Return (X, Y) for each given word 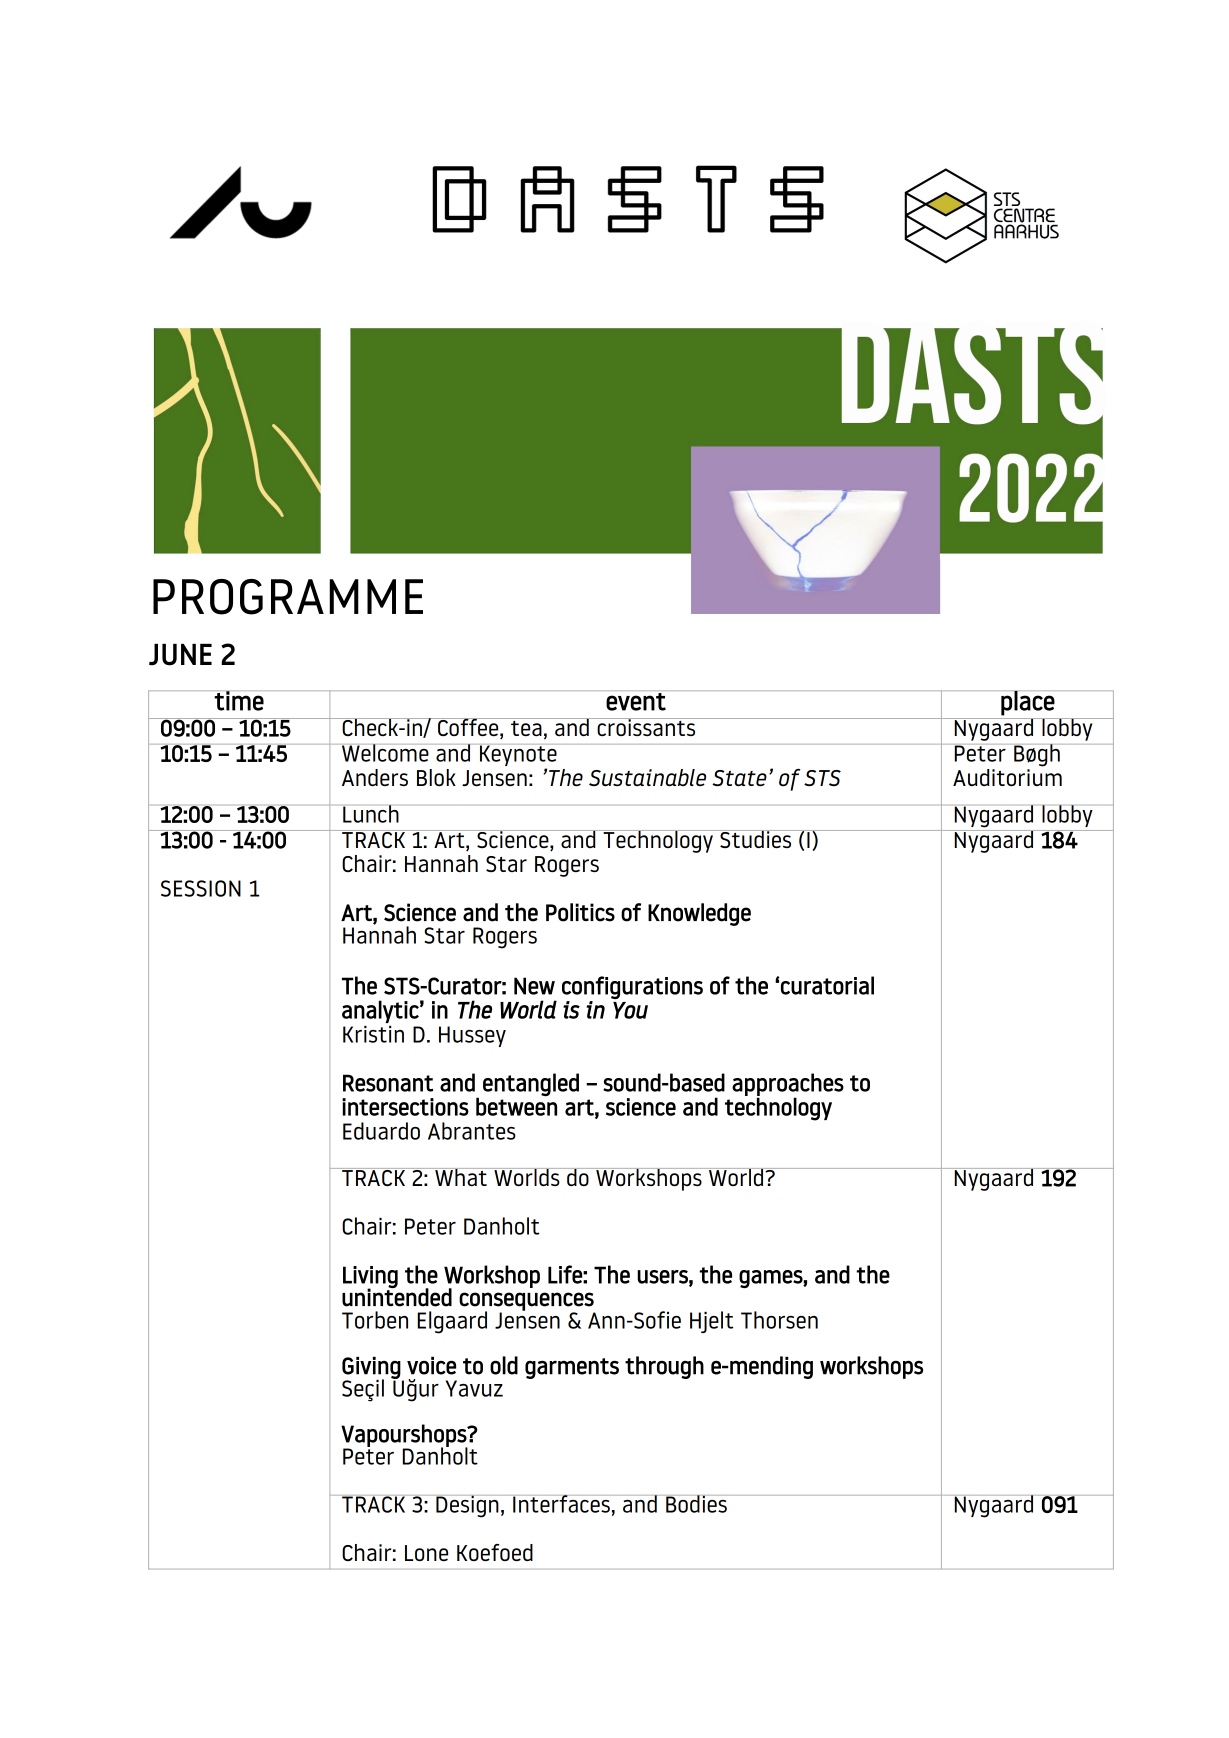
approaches (788, 1085)
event (636, 702)
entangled (531, 1084)
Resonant (388, 1083)
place (1027, 703)
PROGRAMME (288, 597)
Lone (426, 1553)
